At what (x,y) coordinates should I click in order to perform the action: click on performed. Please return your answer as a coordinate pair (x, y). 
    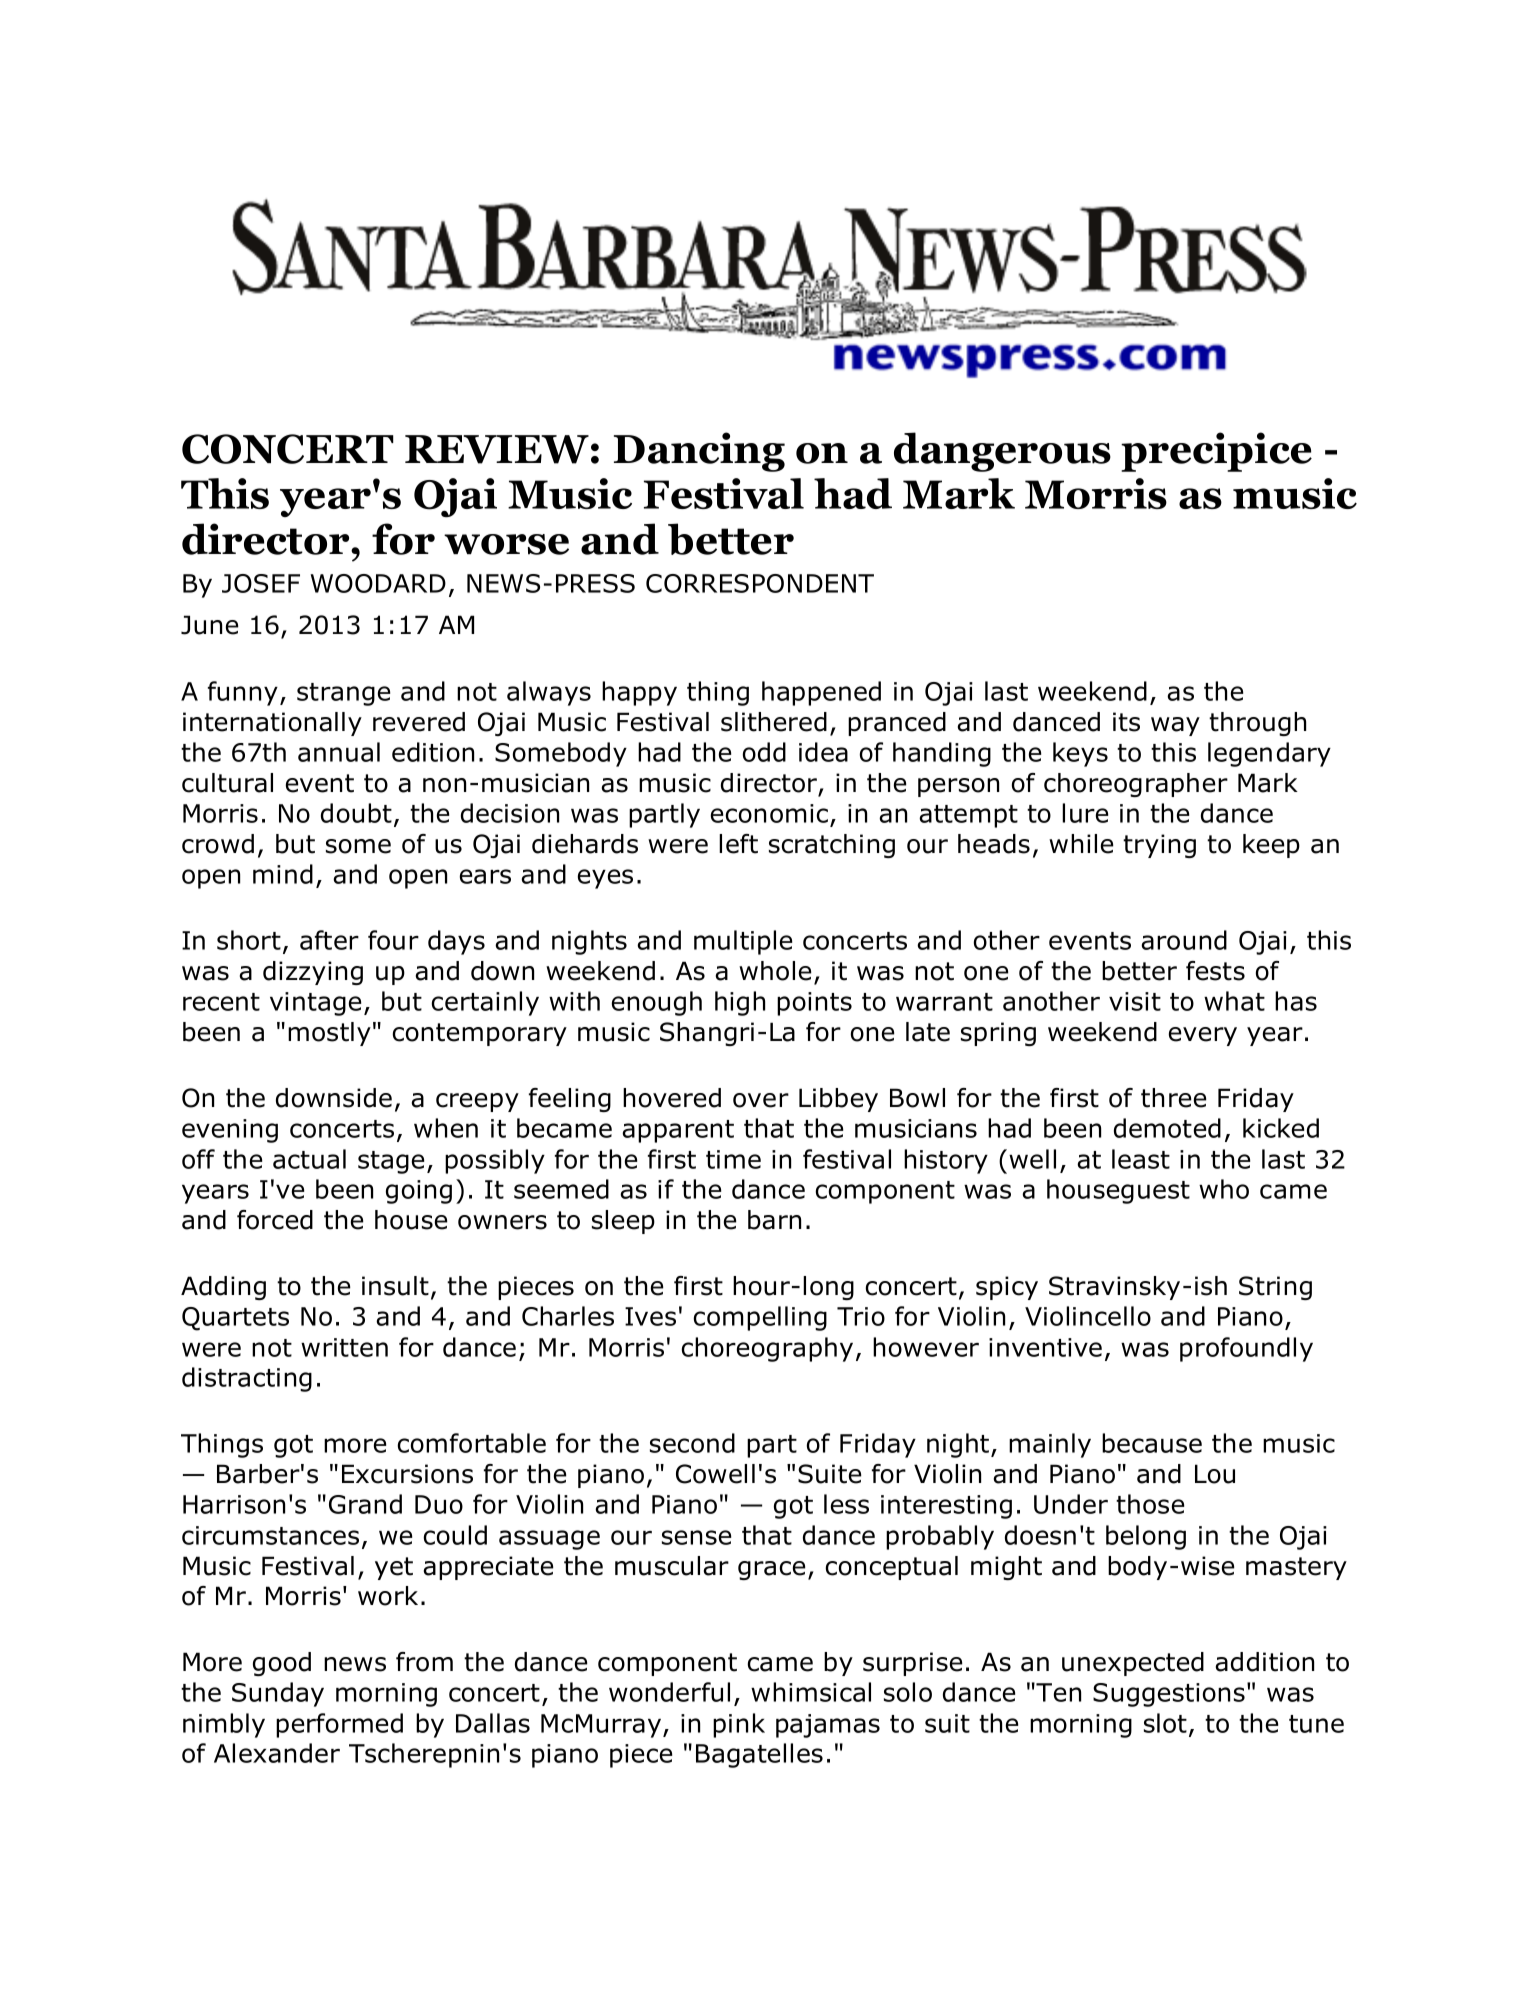
    Looking at the image, I should click on (339, 1725).
